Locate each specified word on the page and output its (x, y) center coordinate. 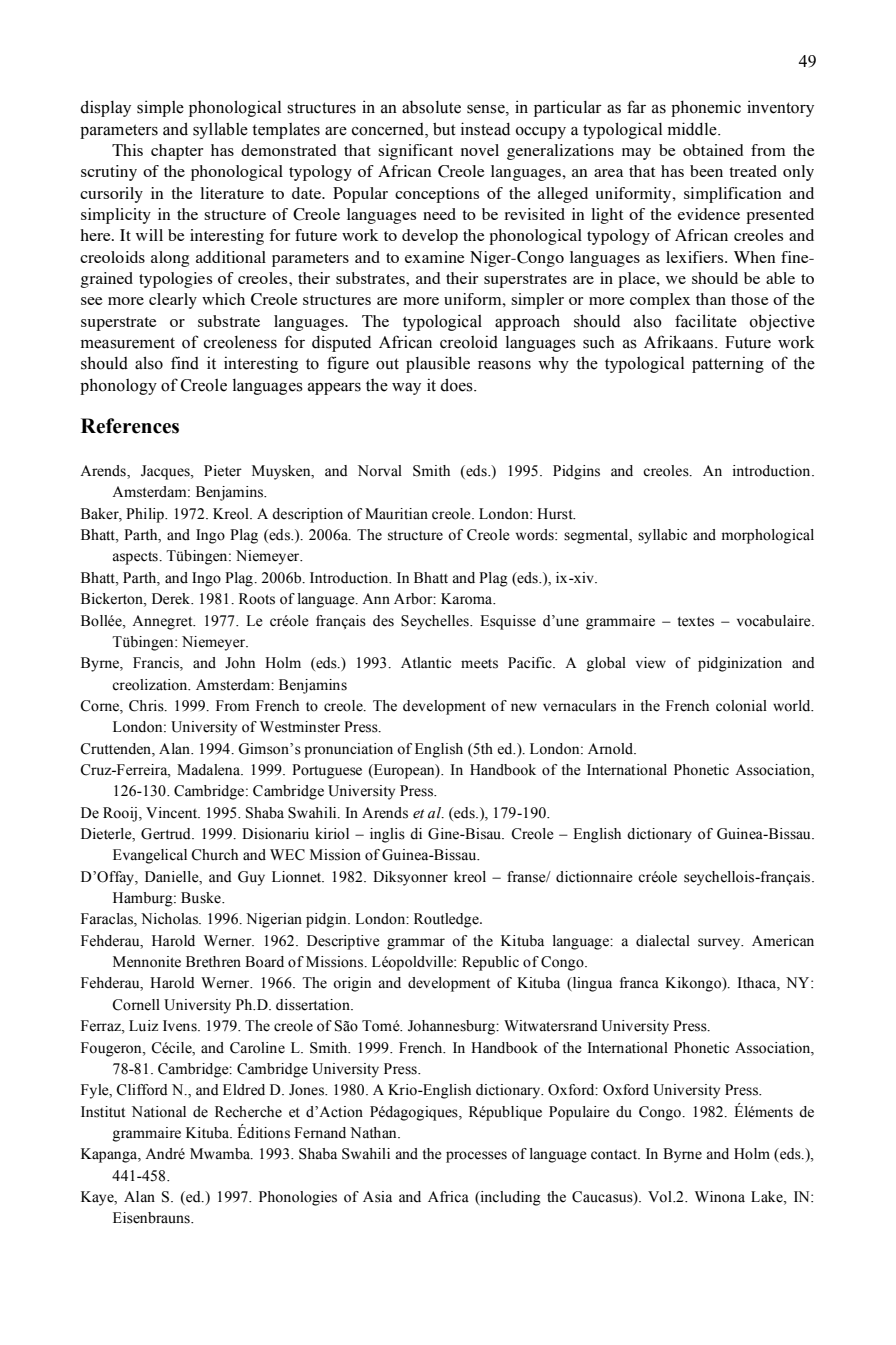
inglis (387, 835)
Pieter (223, 471)
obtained (713, 150)
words (536, 535)
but (444, 129)
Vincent (173, 813)
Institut (103, 1112)
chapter (177, 152)
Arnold (611, 749)
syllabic (662, 536)
